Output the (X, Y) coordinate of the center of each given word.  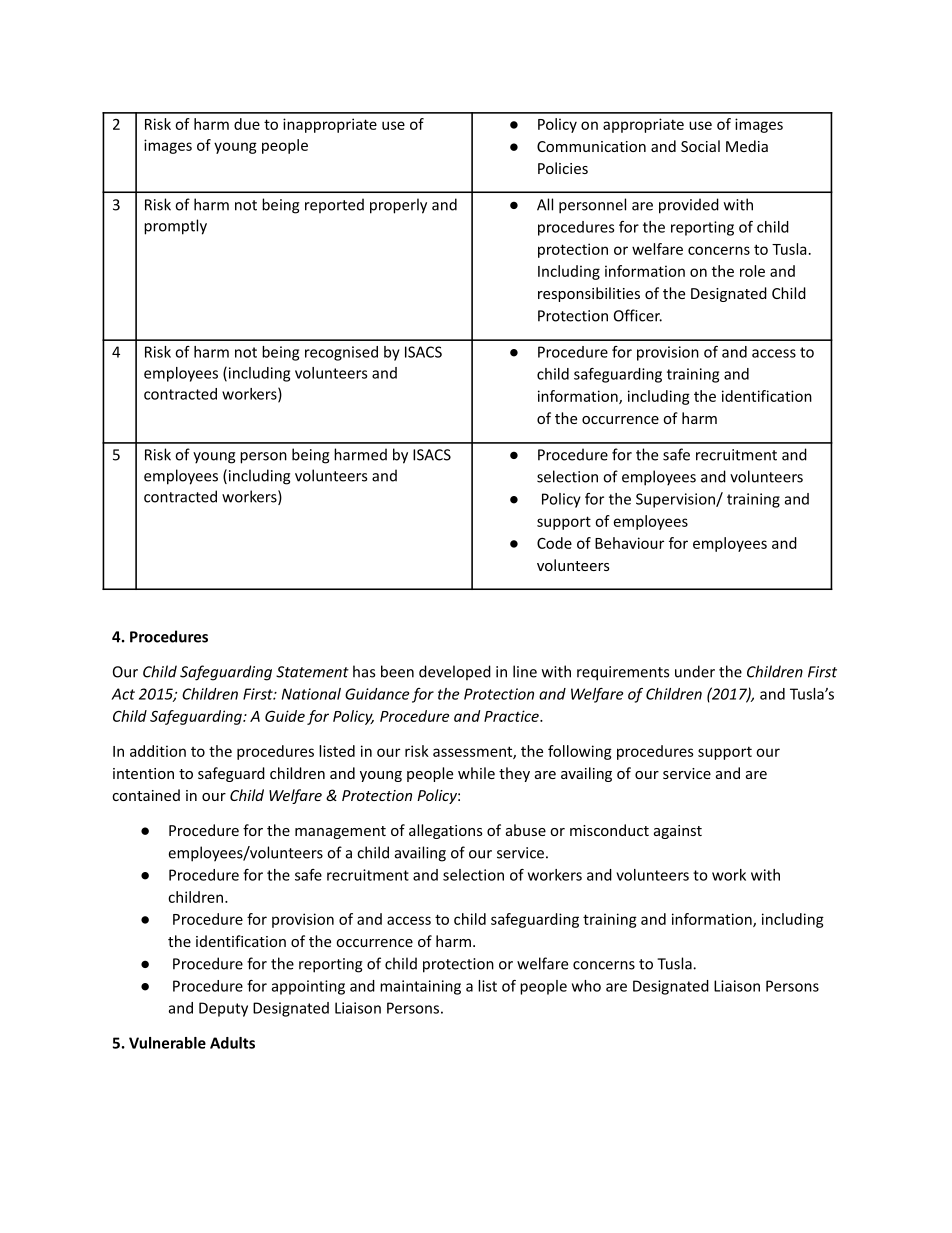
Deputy (223, 1009)
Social (700, 146)
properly (398, 206)
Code (554, 543)
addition (158, 751)
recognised (341, 353)
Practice (512, 716)
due (247, 124)
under (695, 671)
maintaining (420, 987)
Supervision (676, 500)
